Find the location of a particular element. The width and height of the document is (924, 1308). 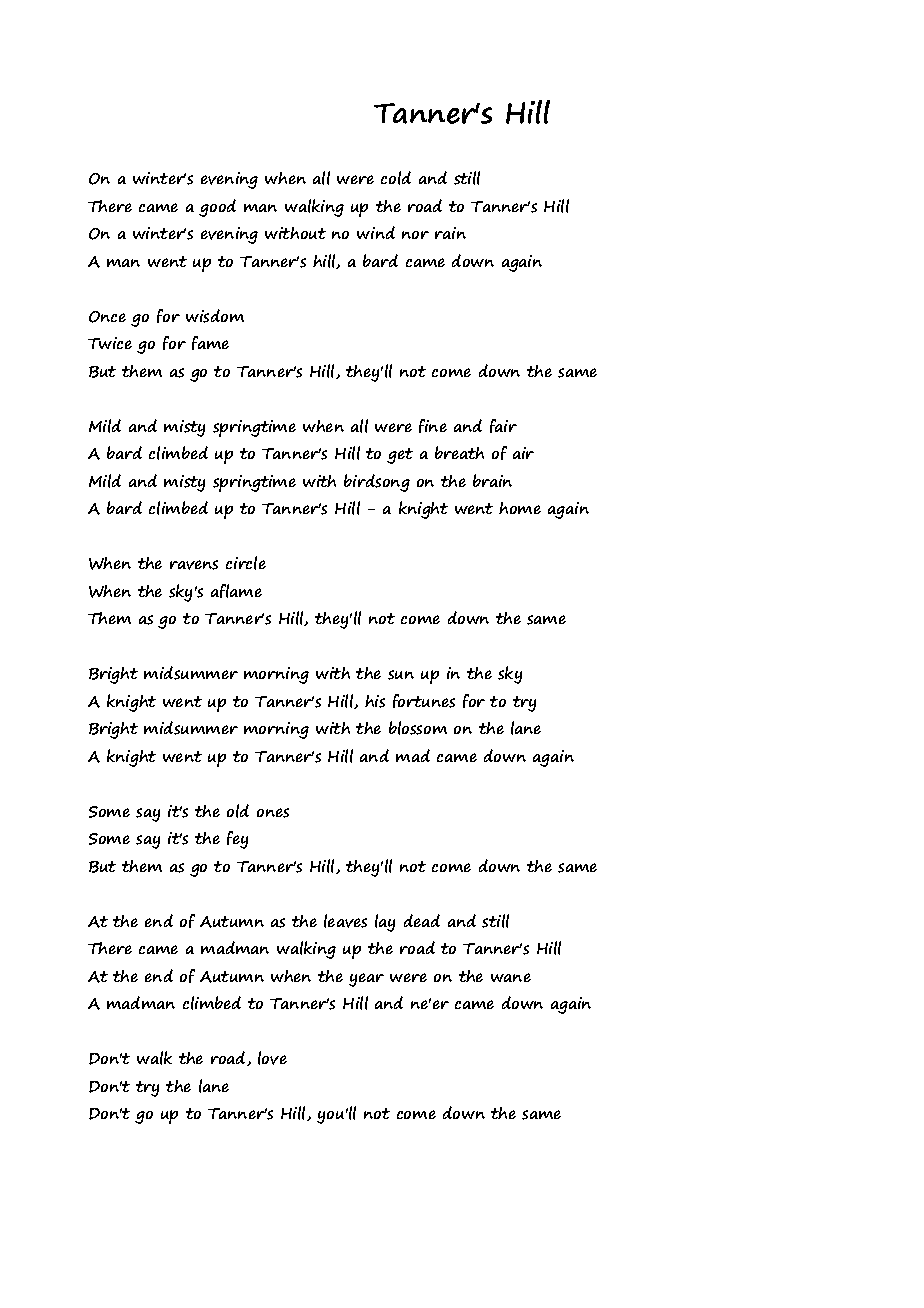

wind is located at coordinates (376, 232).
